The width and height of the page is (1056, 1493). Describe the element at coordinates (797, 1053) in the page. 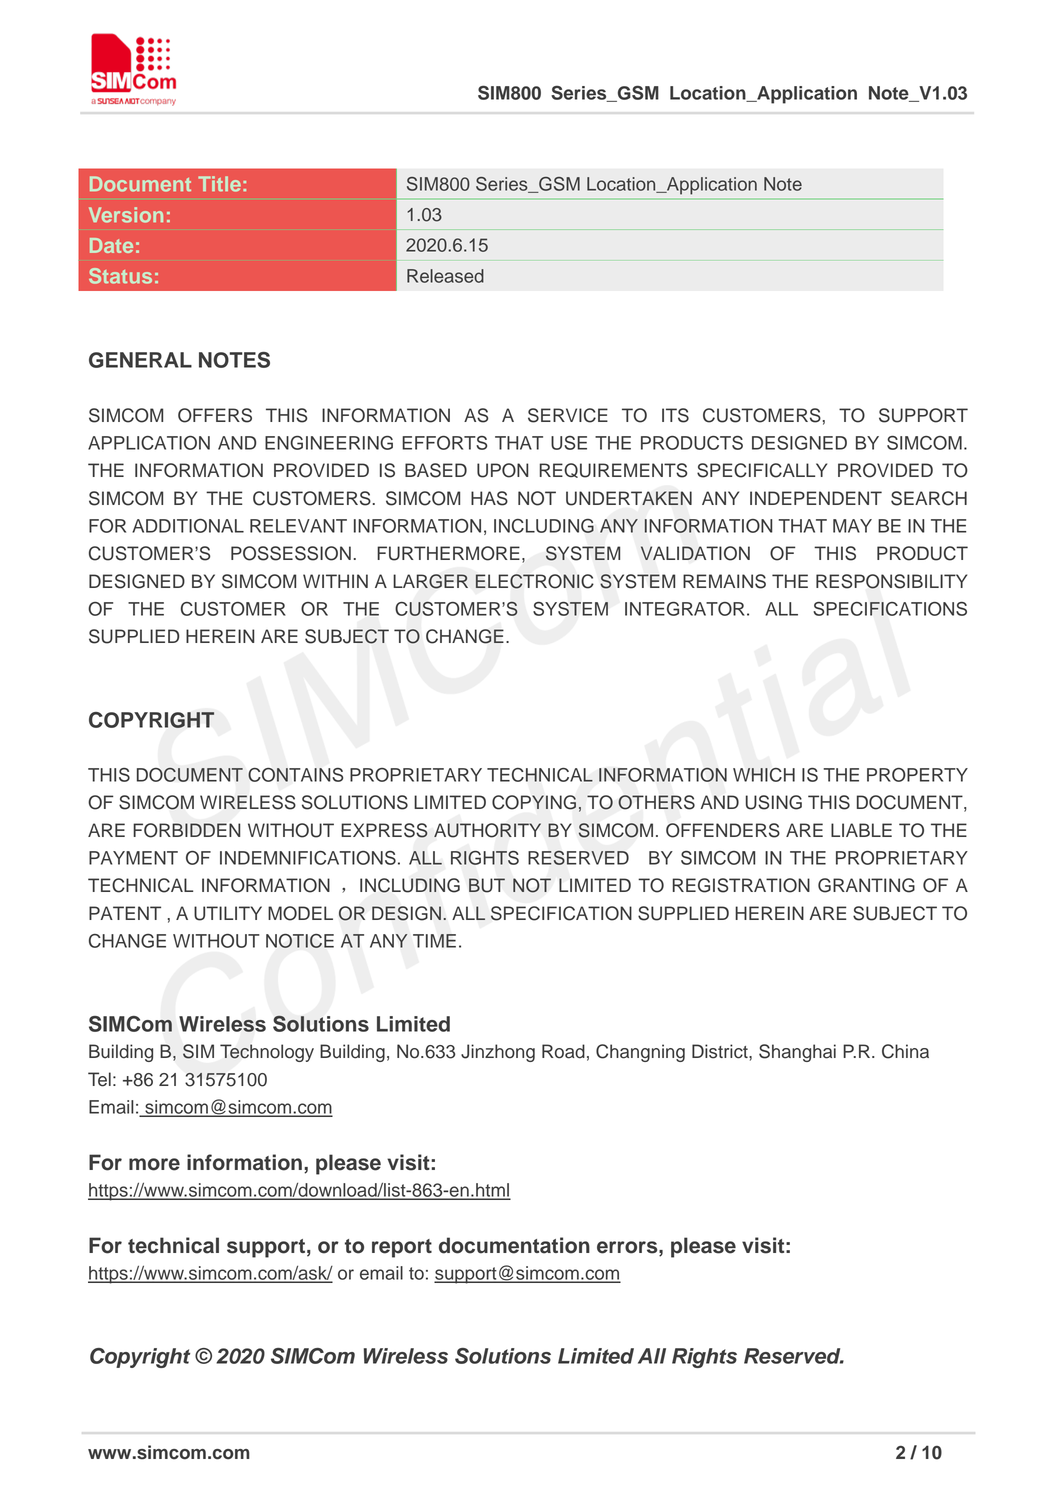

I see `Shanghai` at that location.
